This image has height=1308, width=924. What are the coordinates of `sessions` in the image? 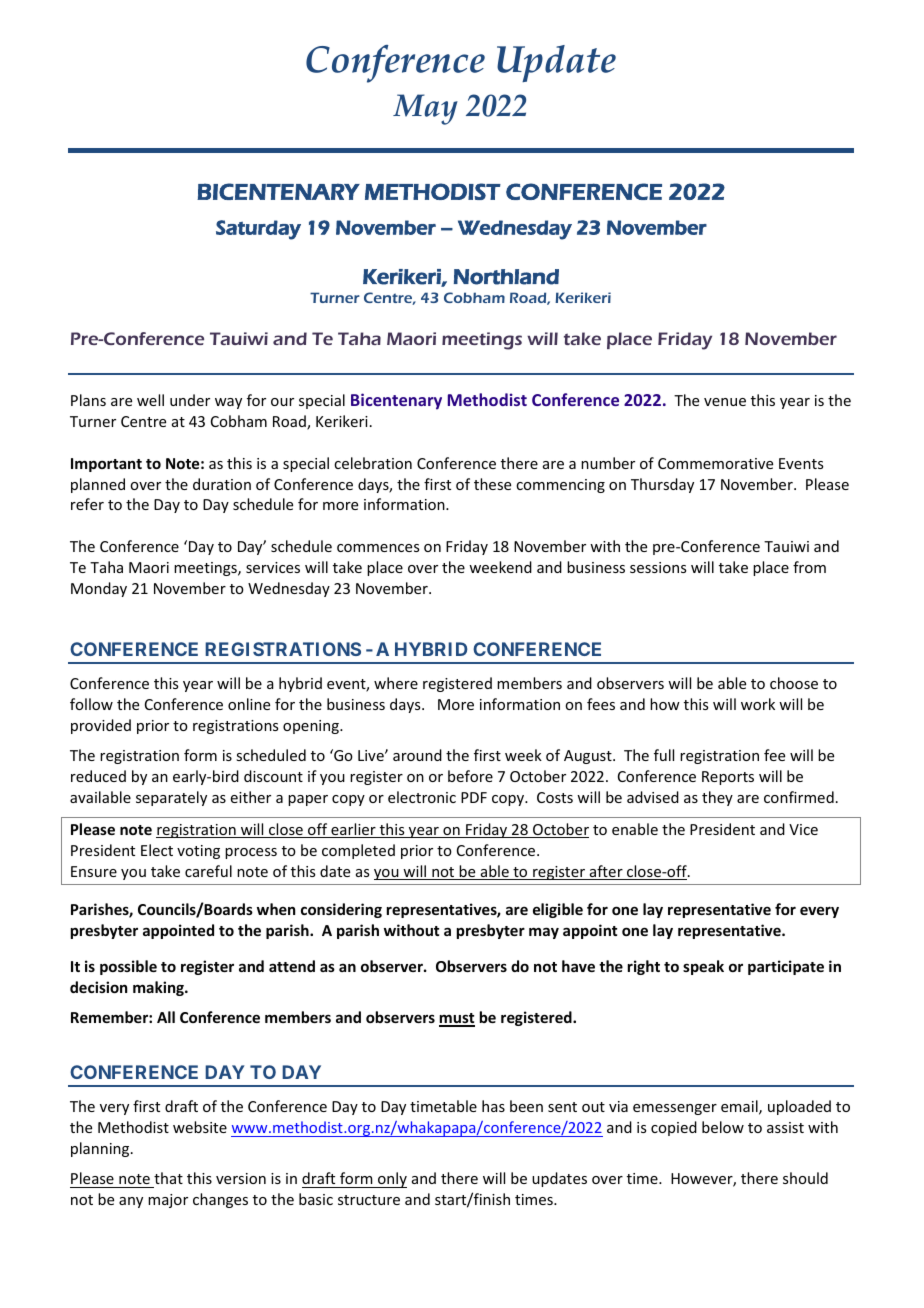 It's located at (658, 567).
